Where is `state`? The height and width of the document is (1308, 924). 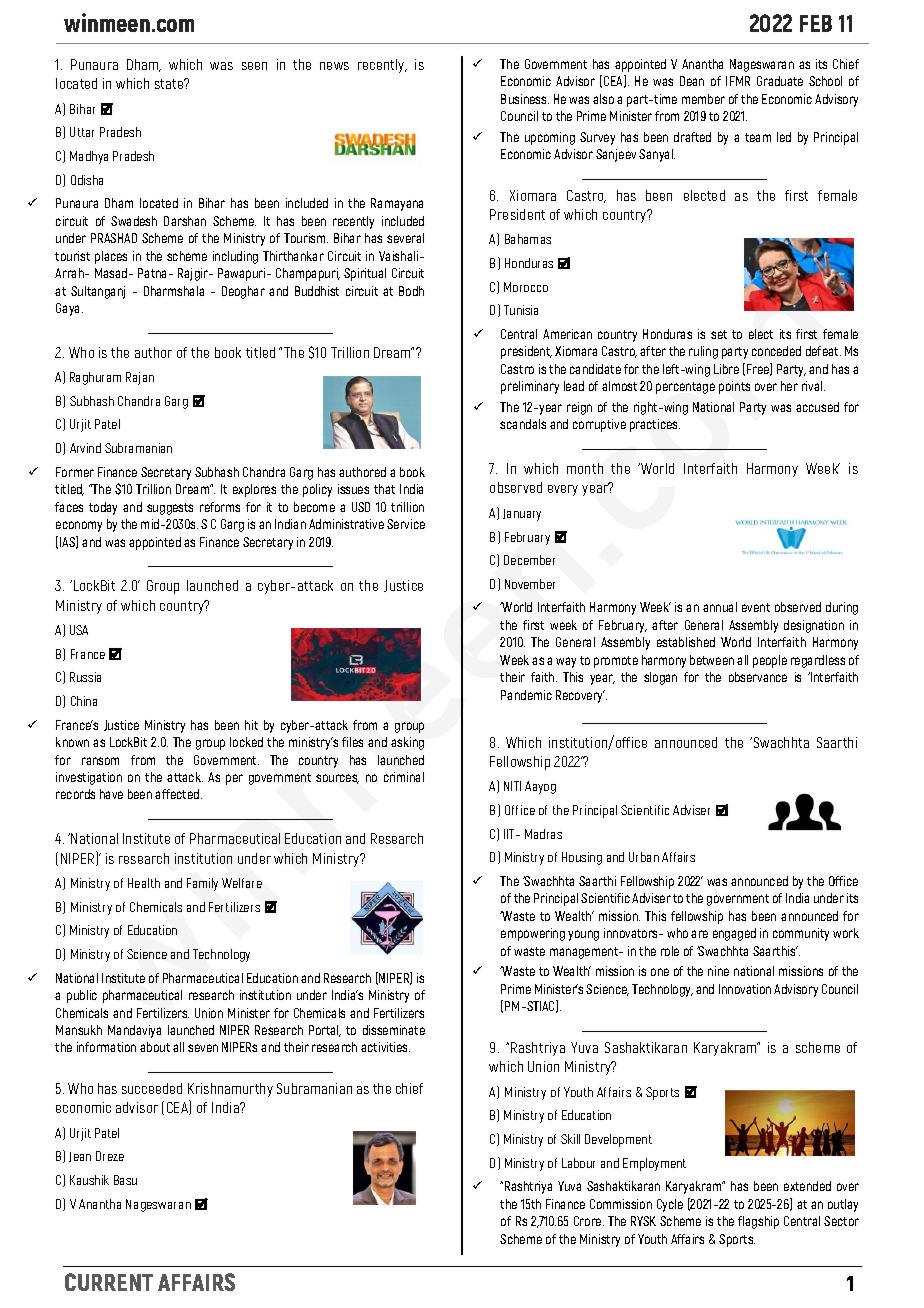
state is located at coordinates (170, 83).
